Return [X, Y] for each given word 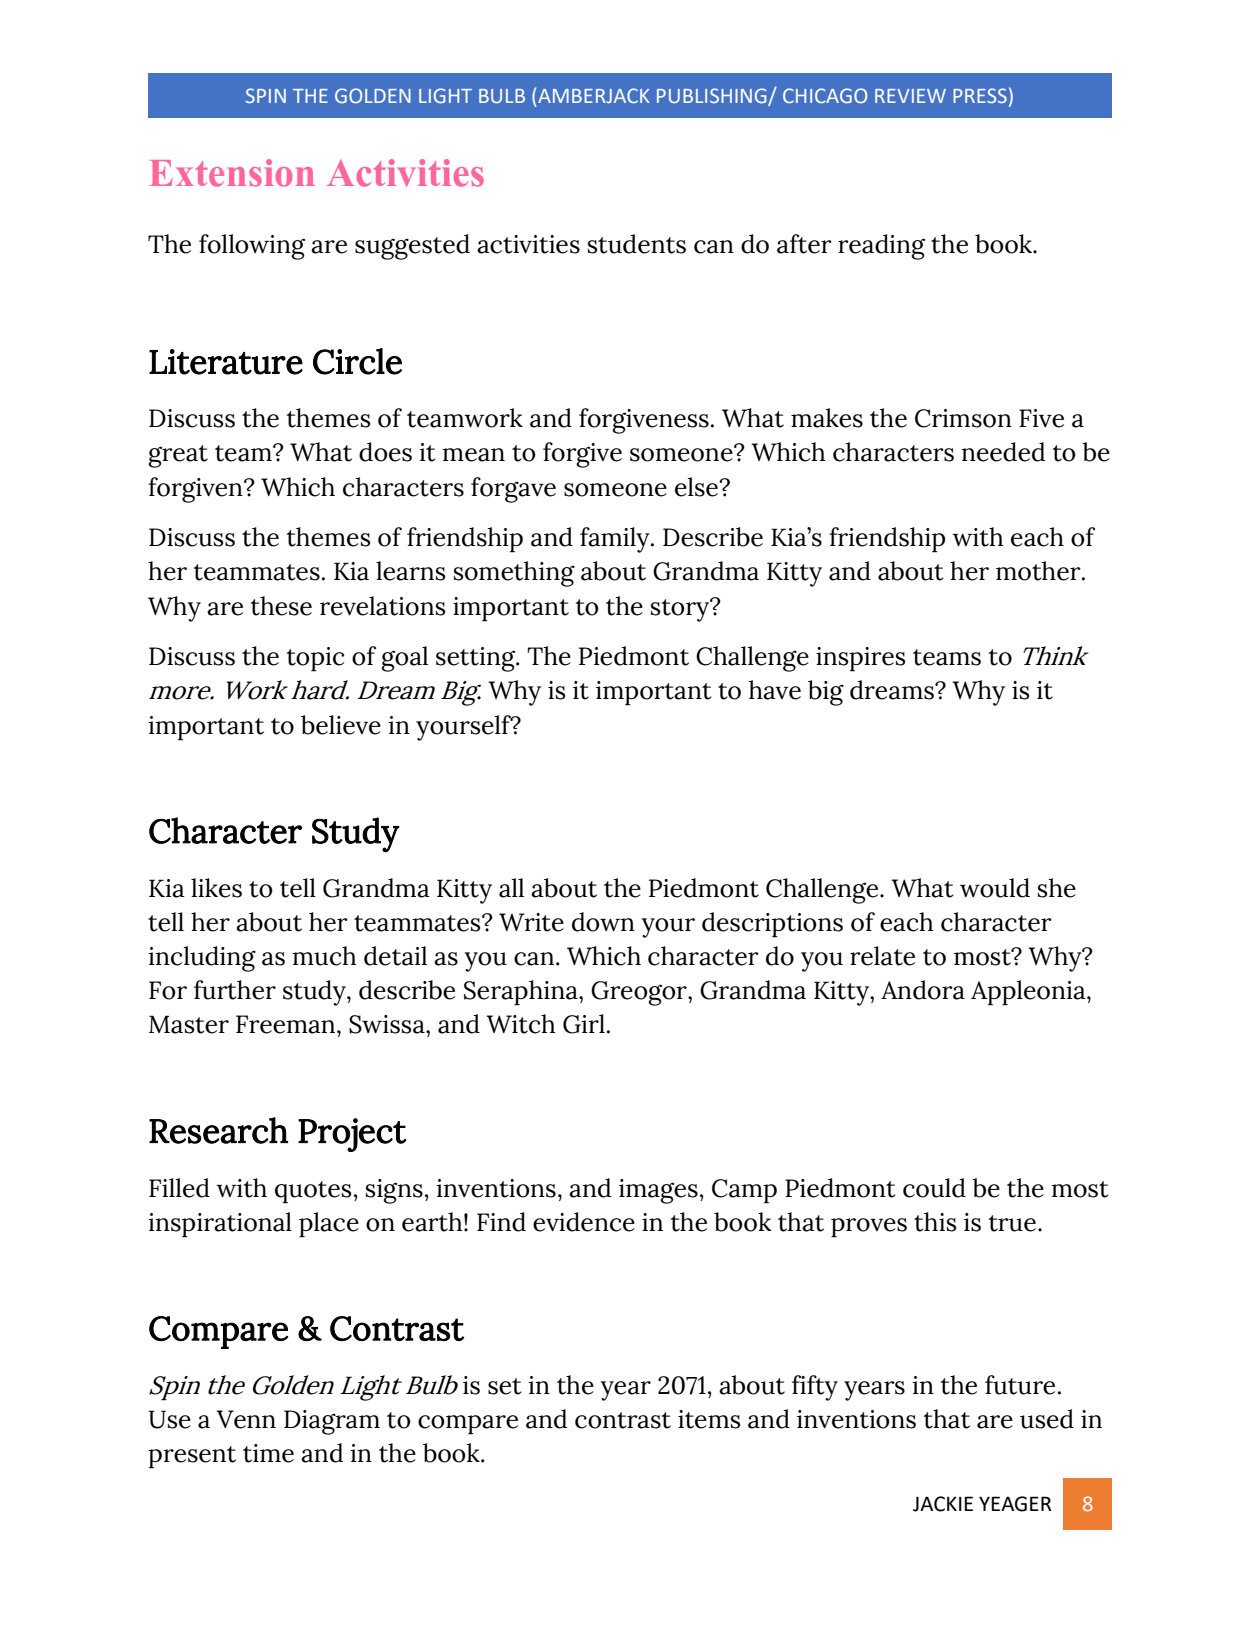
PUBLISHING [713, 97]
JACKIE [943, 1504]
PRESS [980, 95]
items [709, 1419]
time [268, 1453]
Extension [232, 173]
